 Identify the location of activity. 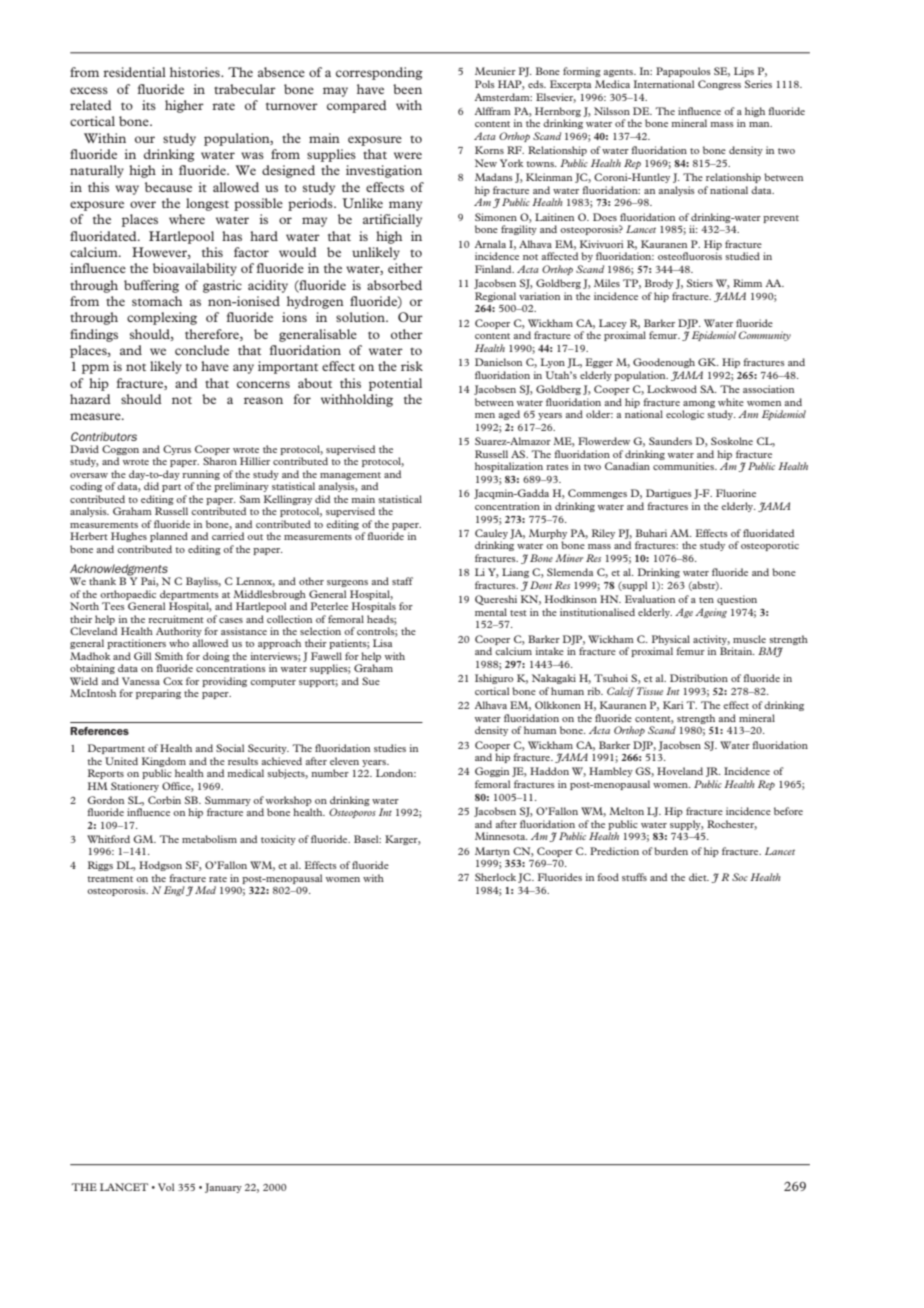
(711, 640).
